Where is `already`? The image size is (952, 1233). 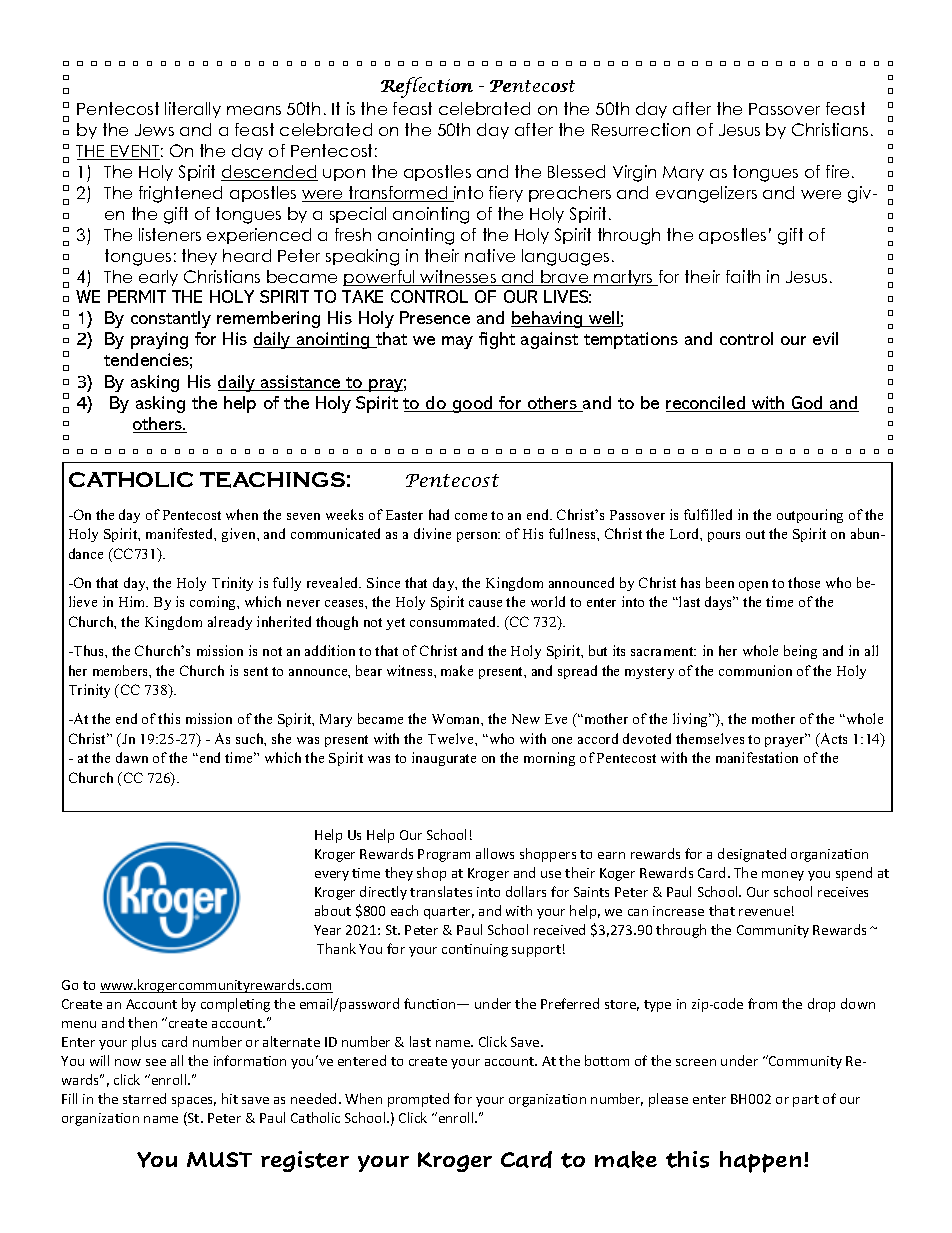 already is located at coordinates (230, 623).
